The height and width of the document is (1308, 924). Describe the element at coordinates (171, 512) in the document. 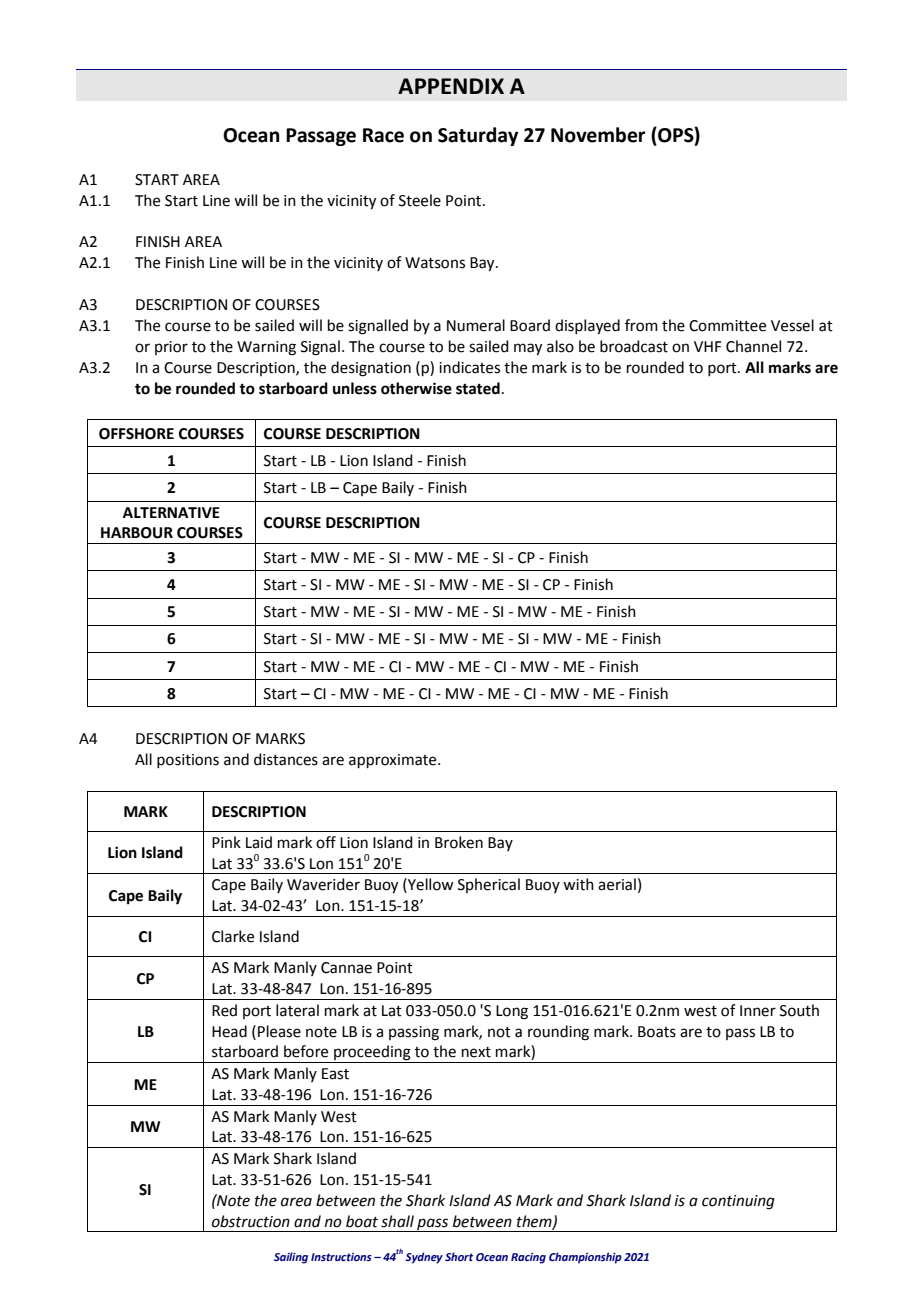

I see `ALTERNATIVE` at that location.
